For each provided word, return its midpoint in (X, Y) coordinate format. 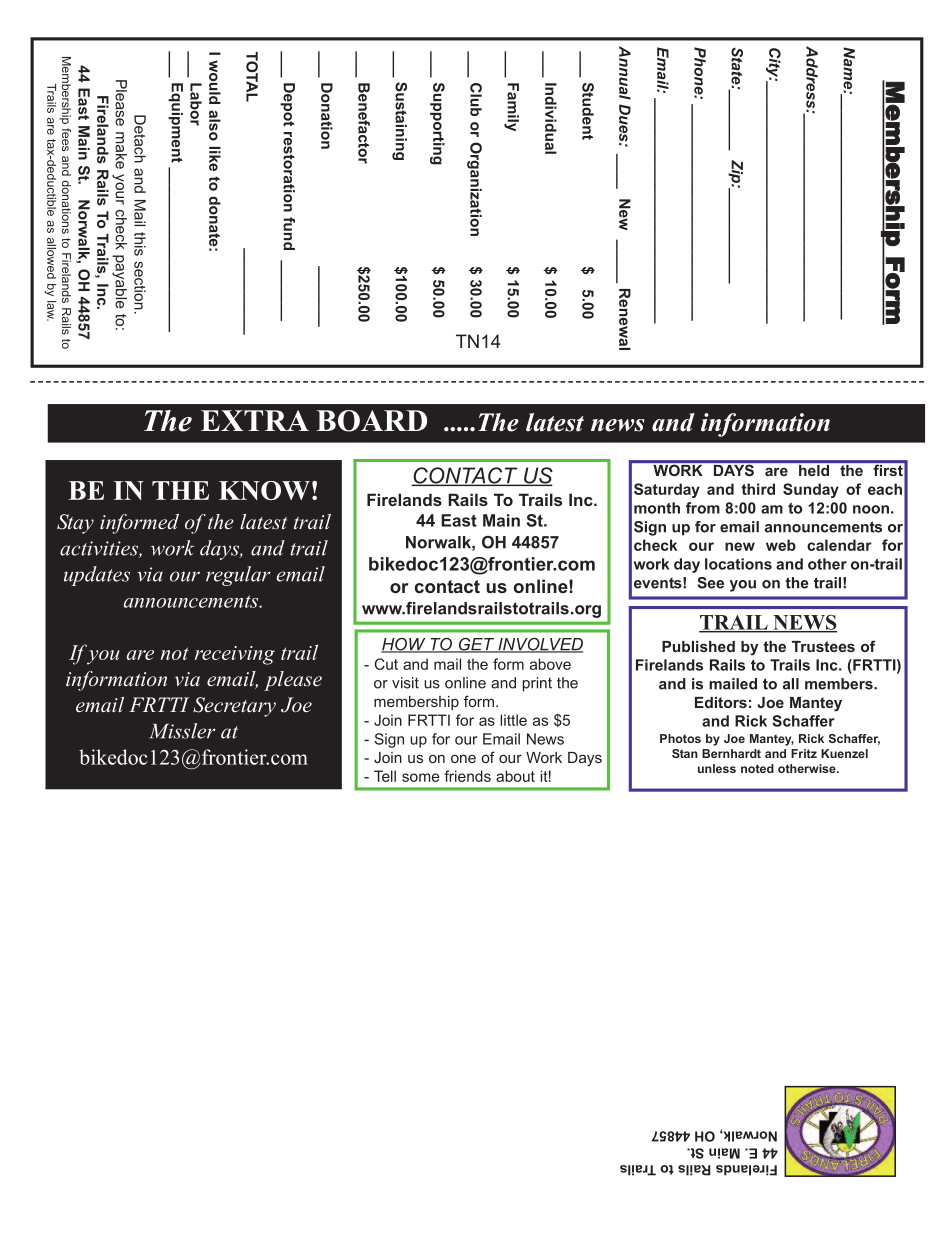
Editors (721, 702)
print (537, 684)
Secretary (234, 707)
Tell (385, 776)
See (711, 583)
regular (238, 576)
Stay (75, 524)
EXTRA (255, 420)
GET (476, 645)
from (703, 508)
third (758, 489)
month (657, 508)
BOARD (372, 421)
